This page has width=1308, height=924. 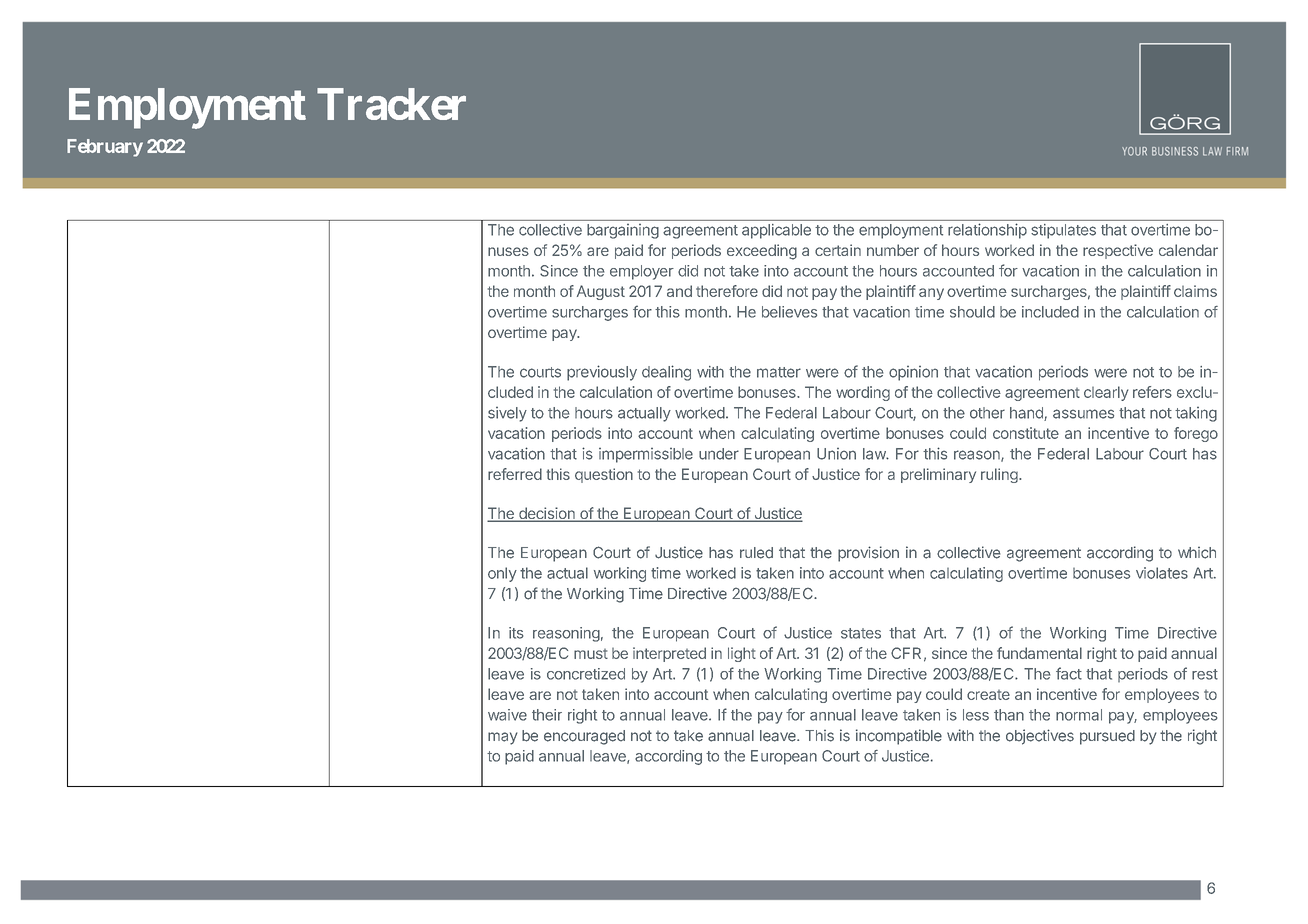 I want to click on stipulates, so click(x=1063, y=231).
